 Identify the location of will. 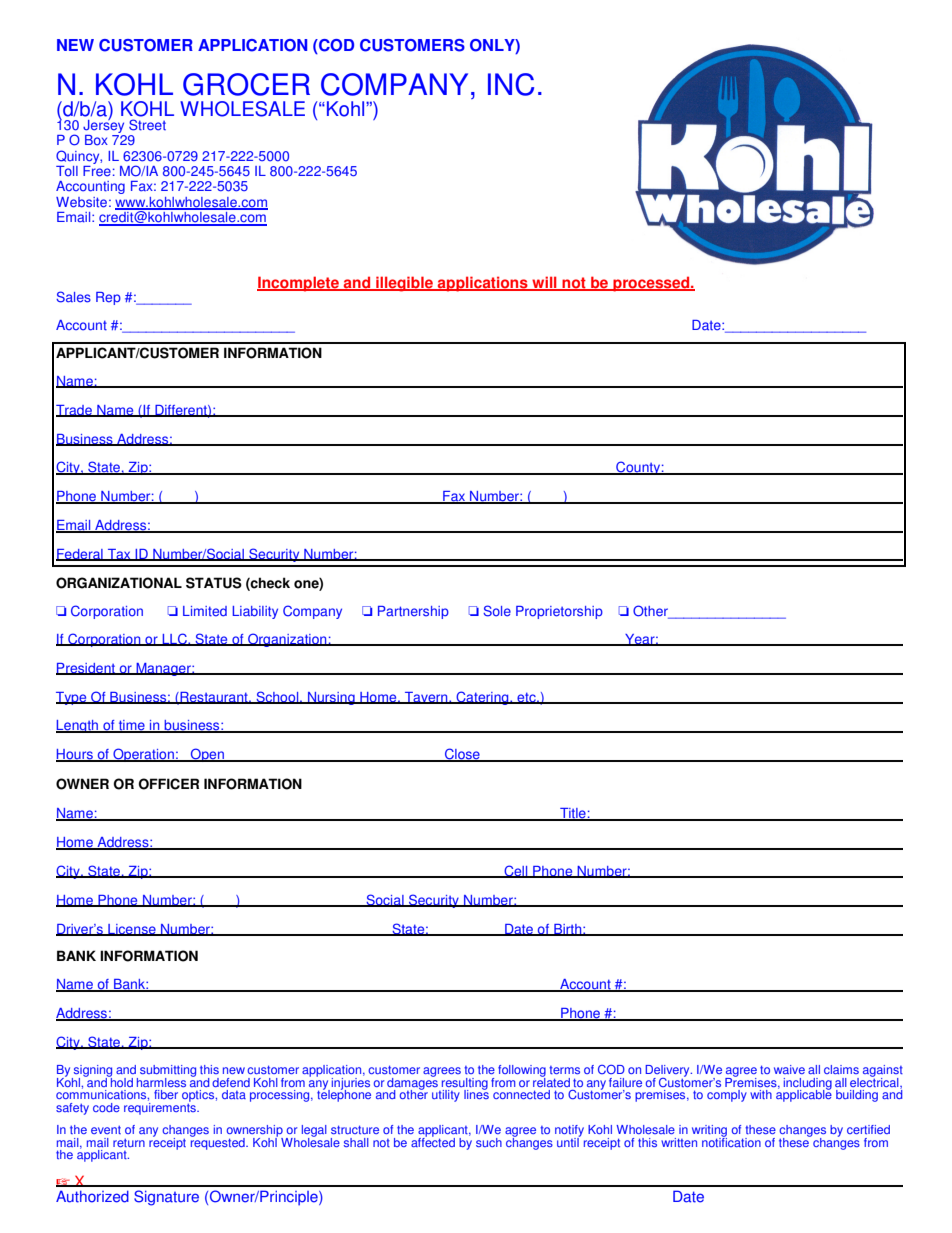
(544, 283).
